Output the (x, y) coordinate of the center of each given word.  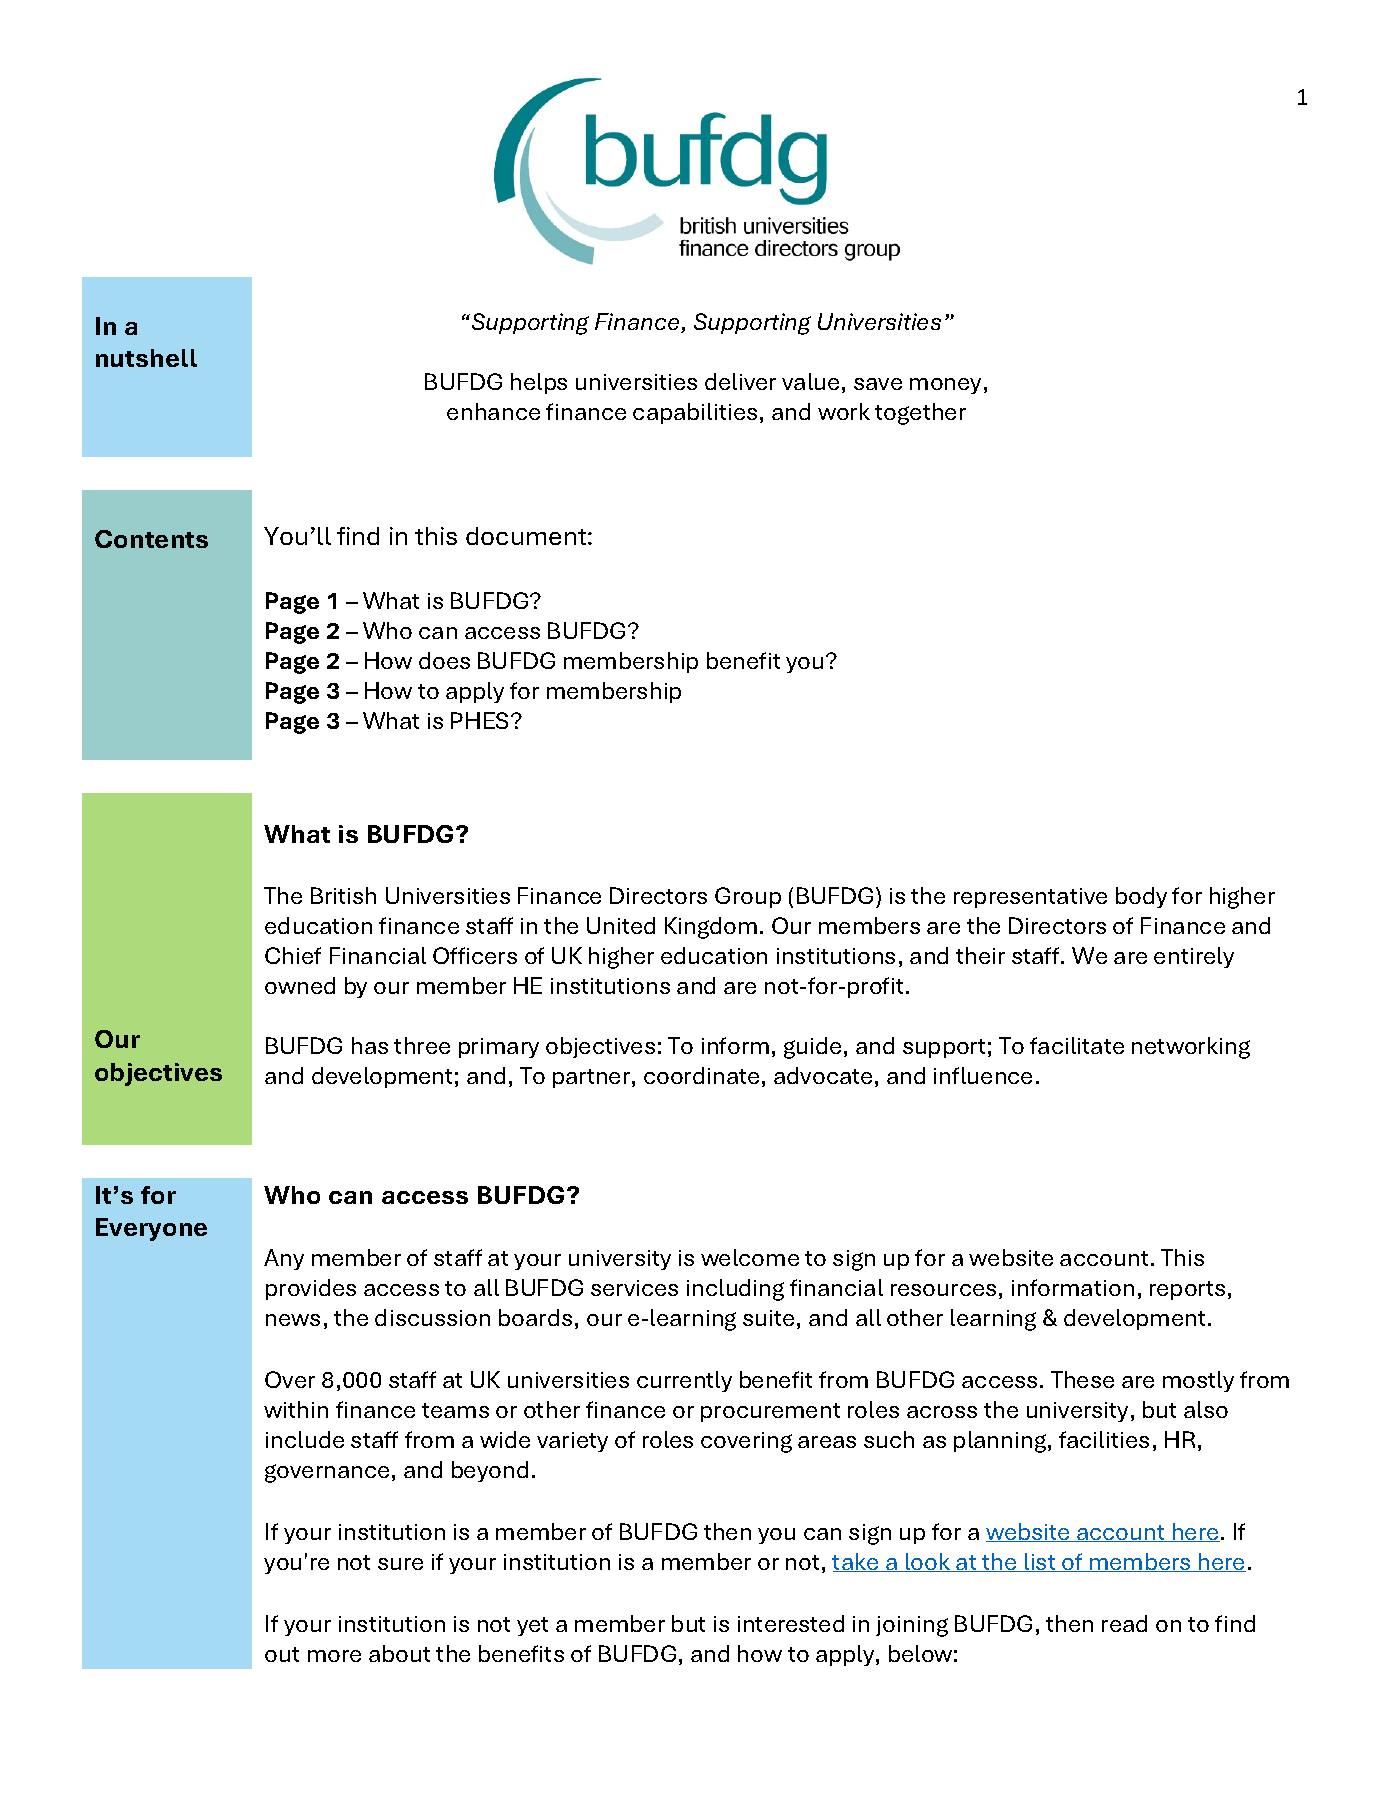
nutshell (146, 358)
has (370, 1045)
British (343, 895)
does (444, 660)
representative (1030, 898)
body (1141, 897)
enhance (493, 411)
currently (684, 1381)
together (920, 414)
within (296, 1409)
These (1082, 1379)
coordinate (701, 1075)
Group (748, 897)
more (334, 1656)
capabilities (695, 413)
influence (983, 1075)
